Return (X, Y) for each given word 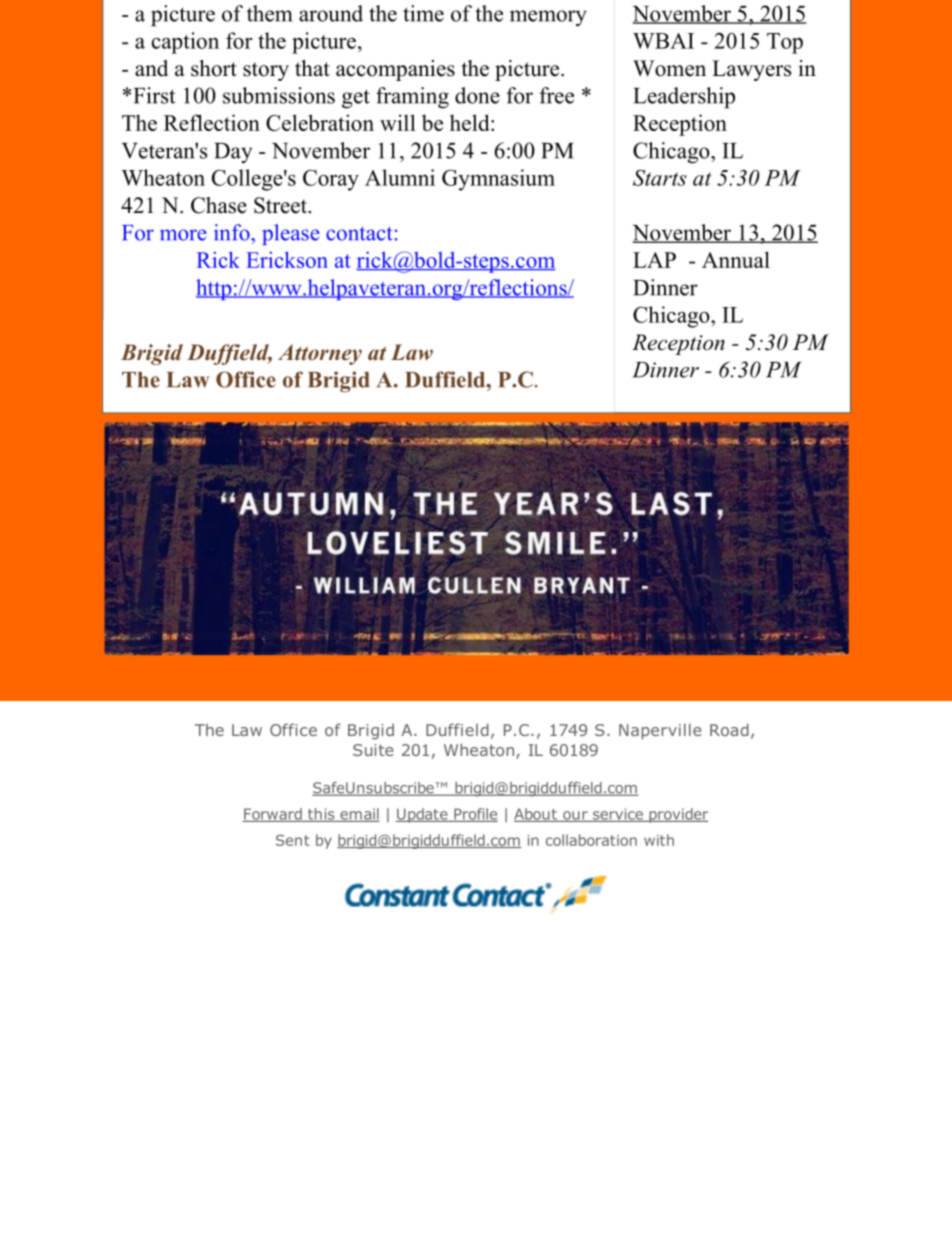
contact (359, 234)
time (423, 13)
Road (729, 730)
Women (669, 68)
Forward (273, 815)
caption (185, 43)
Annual (736, 259)
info (233, 232)
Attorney (320, 354)
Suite (373, 750)
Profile (475, 815)
